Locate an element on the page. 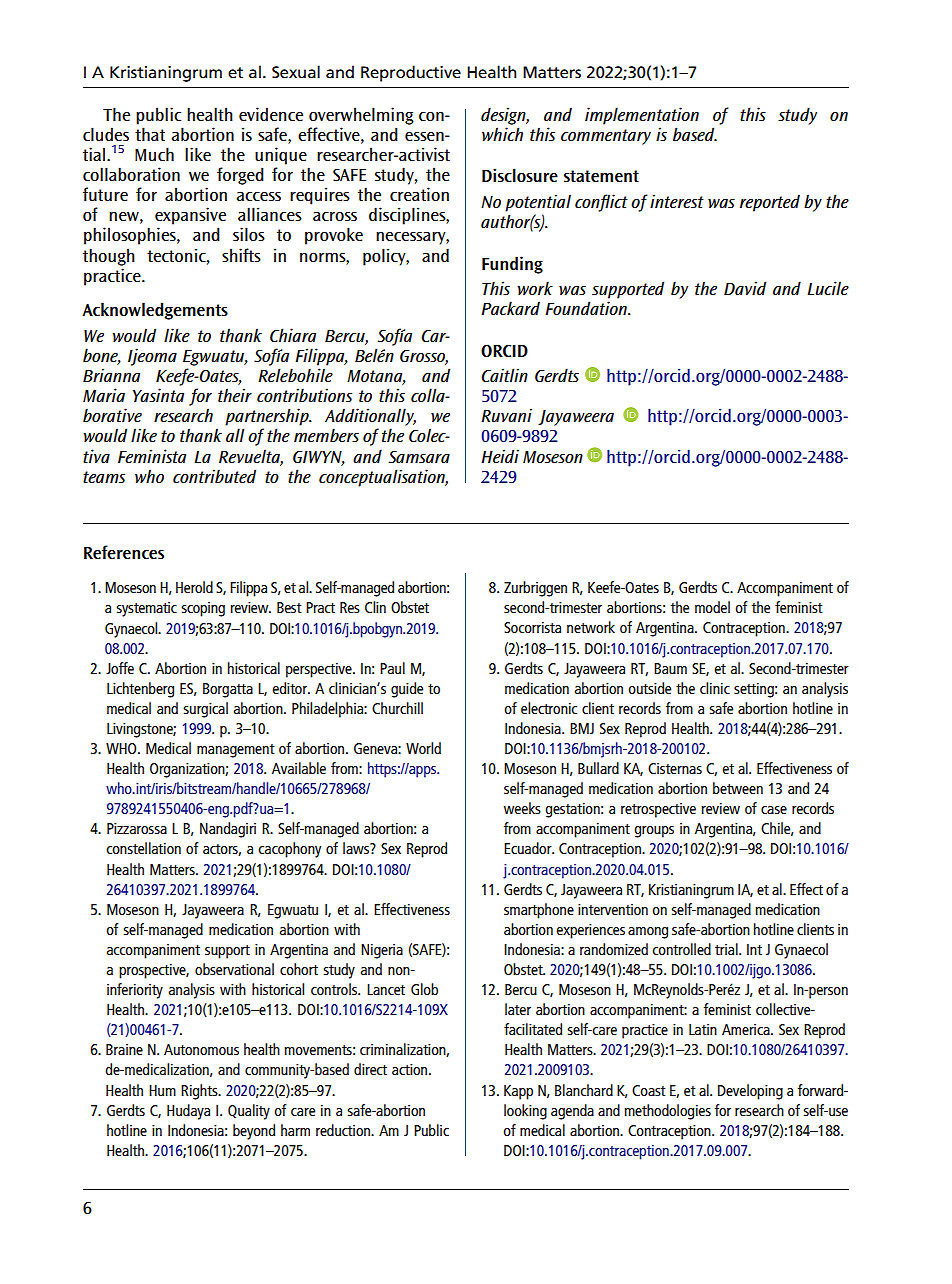  Samsara is located at coordinates (419, 456).
